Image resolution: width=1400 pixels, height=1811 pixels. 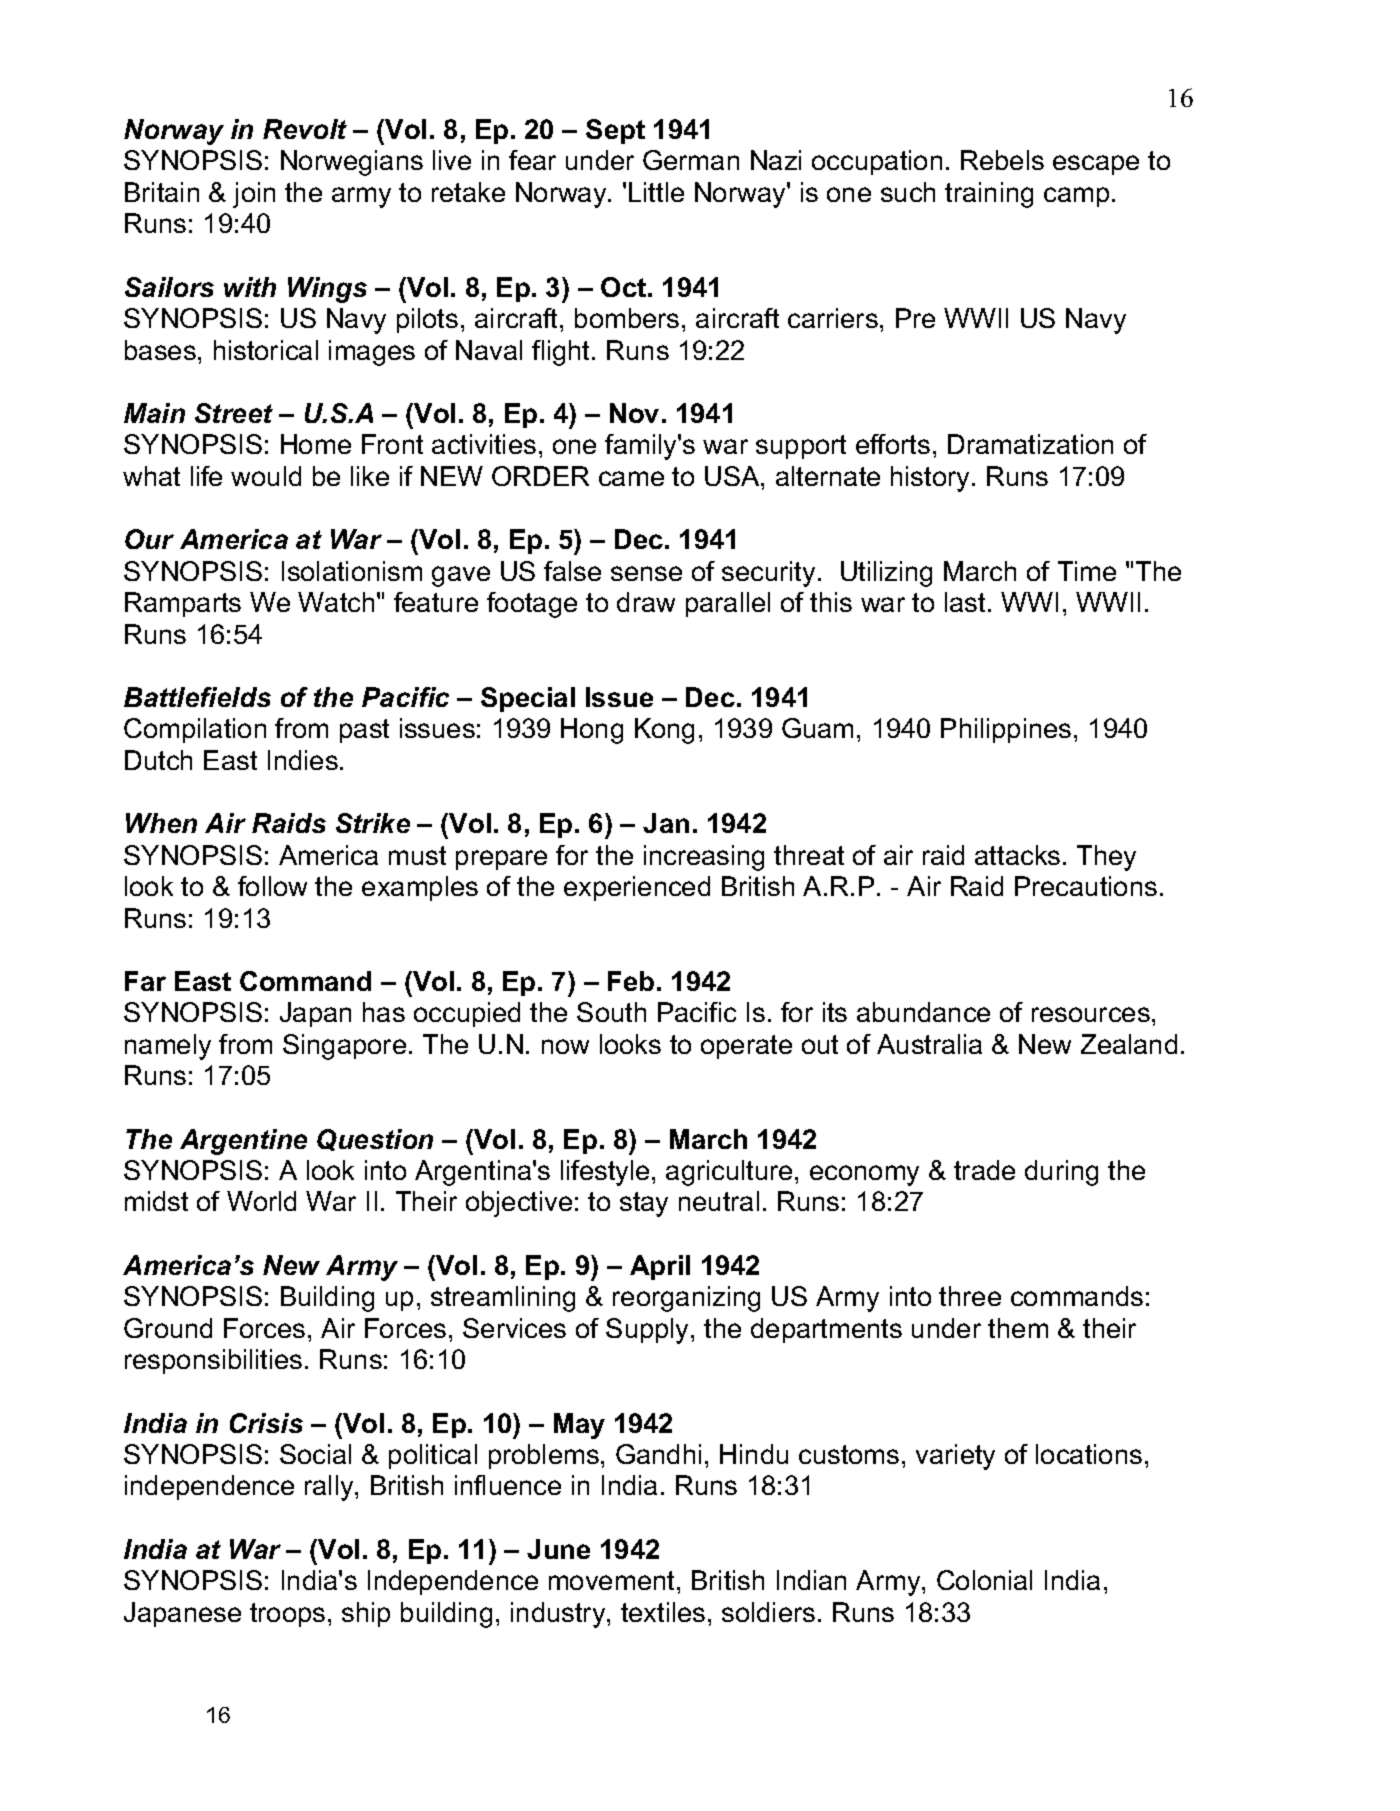 I want to click on experienced, so click(x=637, y=888).
